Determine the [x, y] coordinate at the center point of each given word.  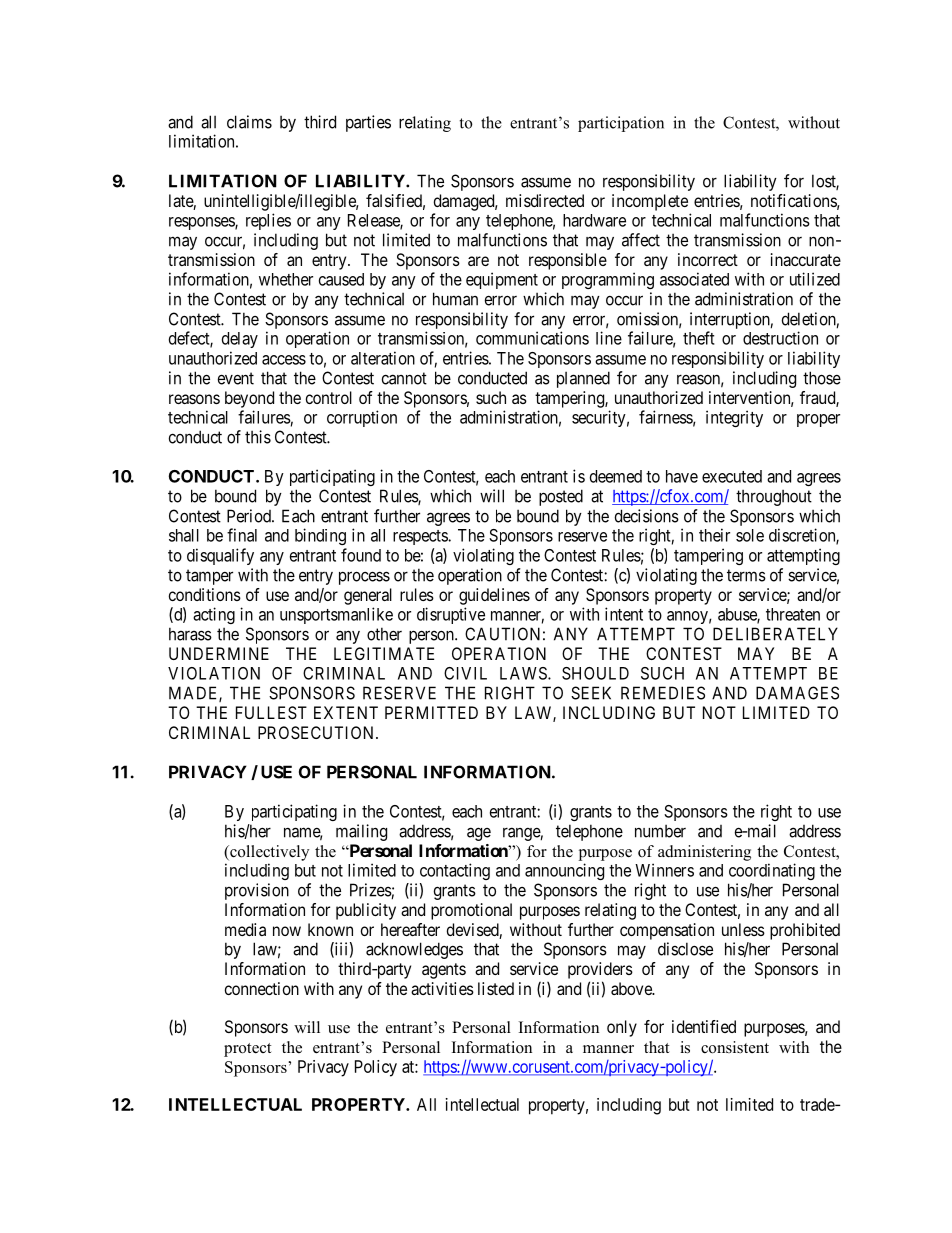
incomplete [650, 202]
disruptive [451, 615]
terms [746, 575]
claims [249, 122]
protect [247, 1050]
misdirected [545, 200]
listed [496, 988]
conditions [205, 594]
